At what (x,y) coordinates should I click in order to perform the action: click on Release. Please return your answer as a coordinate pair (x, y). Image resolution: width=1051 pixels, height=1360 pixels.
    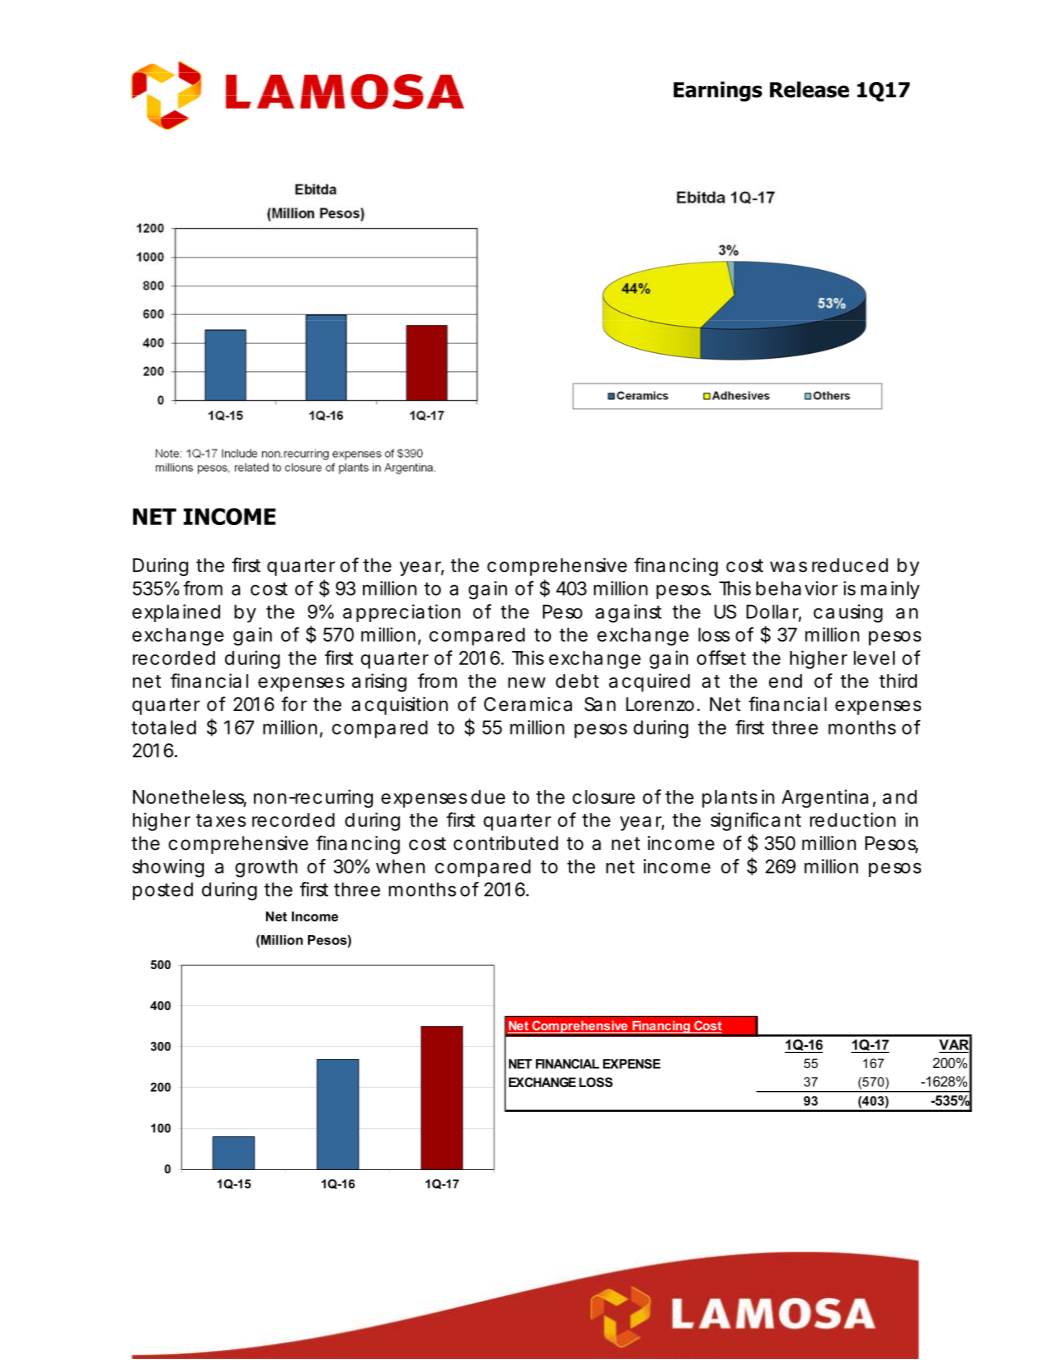
    Looking at the image, I should click on (809, 89).
